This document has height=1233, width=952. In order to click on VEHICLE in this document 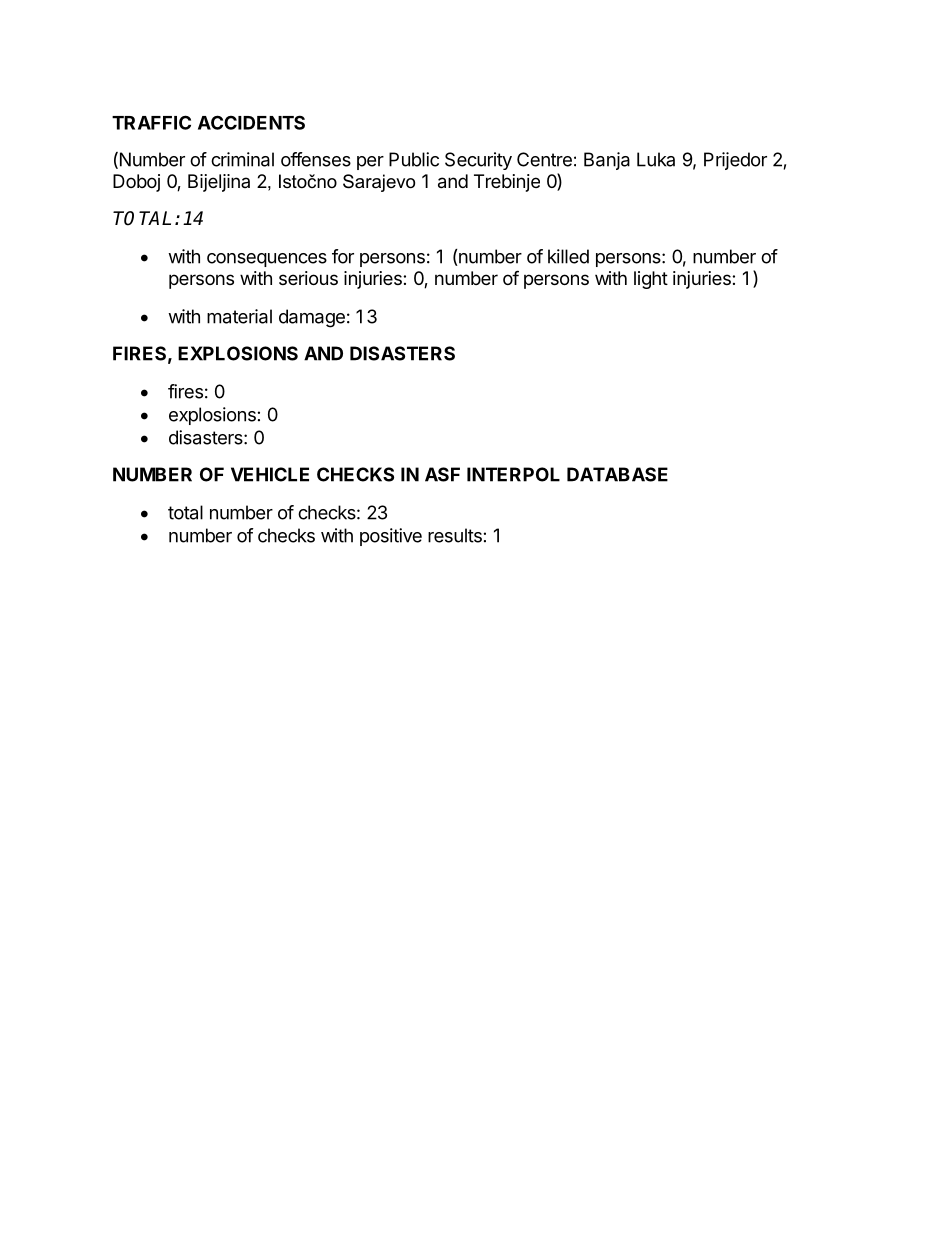, I will do `click(270, 474)`.
